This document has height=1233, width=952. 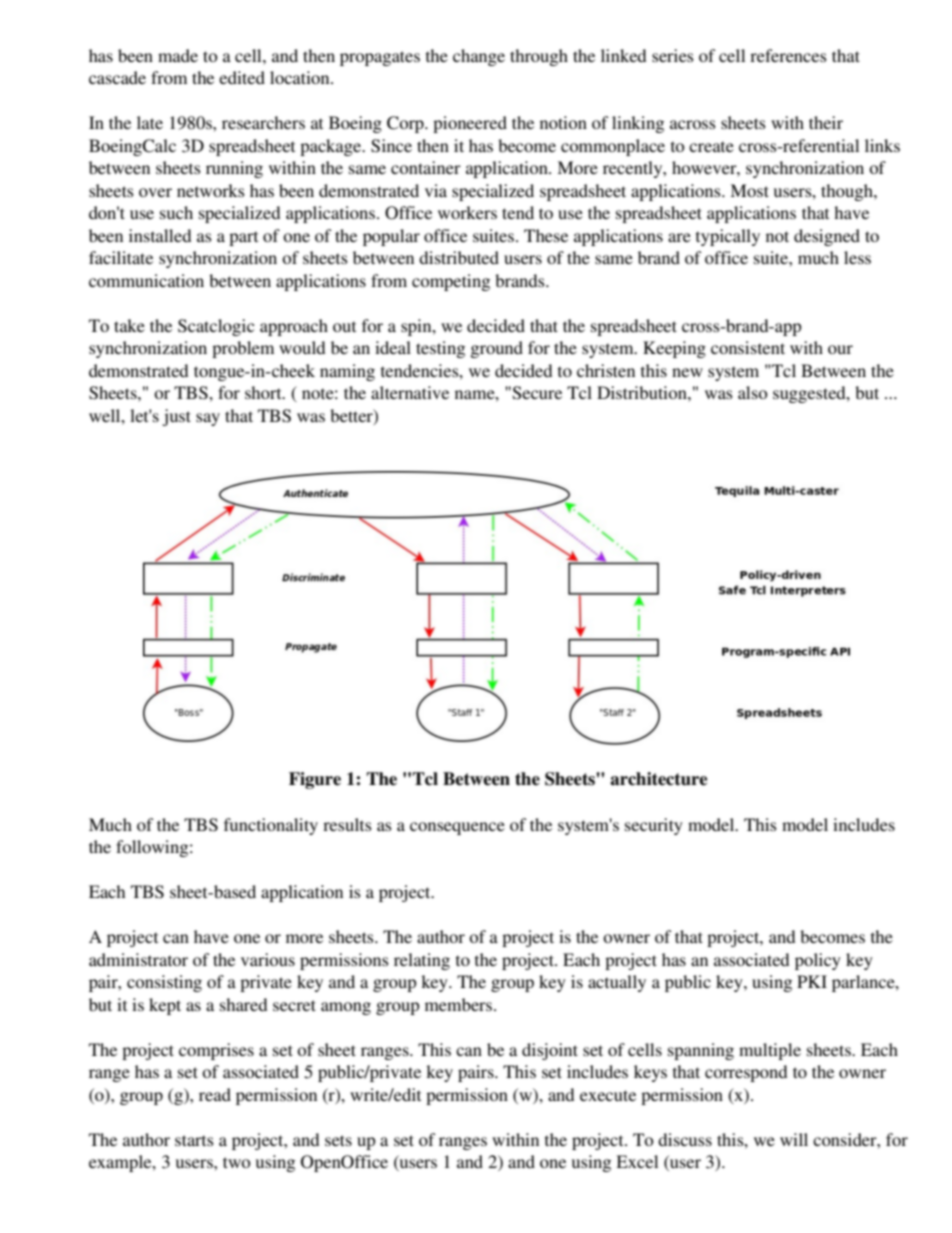 What do you see at coordinates (268, 959) in the document?
I see `various` at bounding box center [268, 959].
